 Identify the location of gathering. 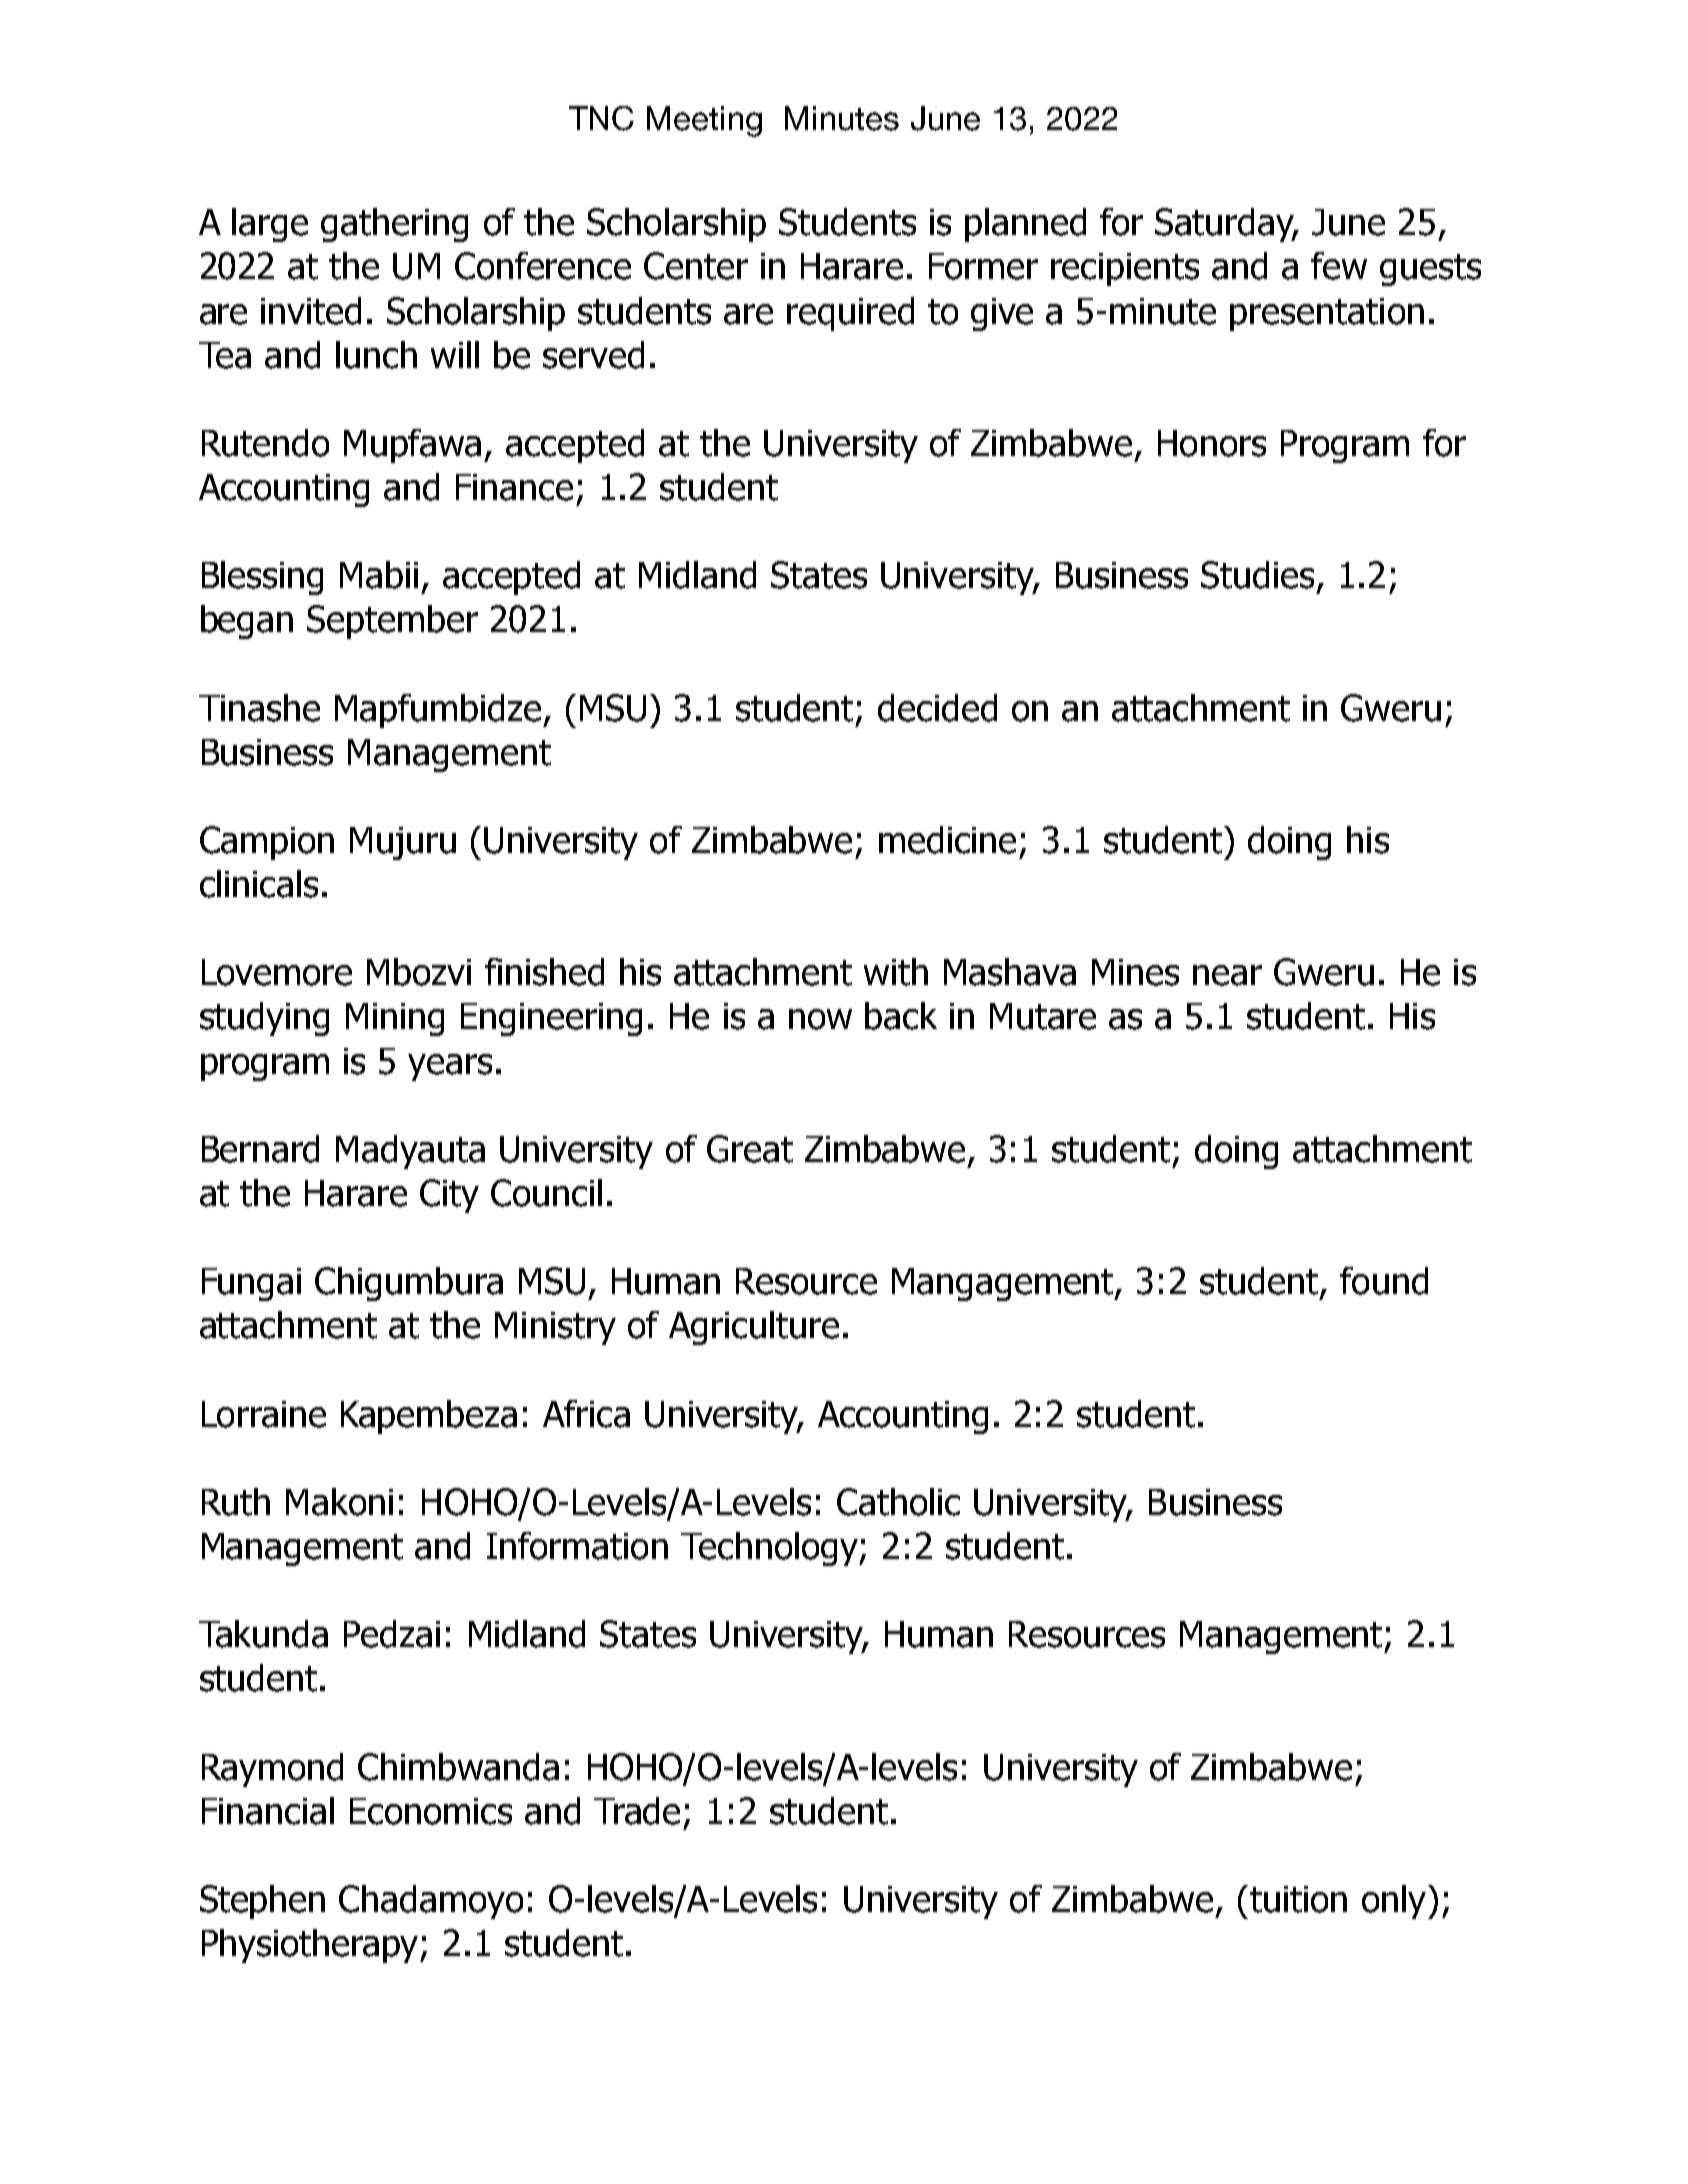
(394, 225).
